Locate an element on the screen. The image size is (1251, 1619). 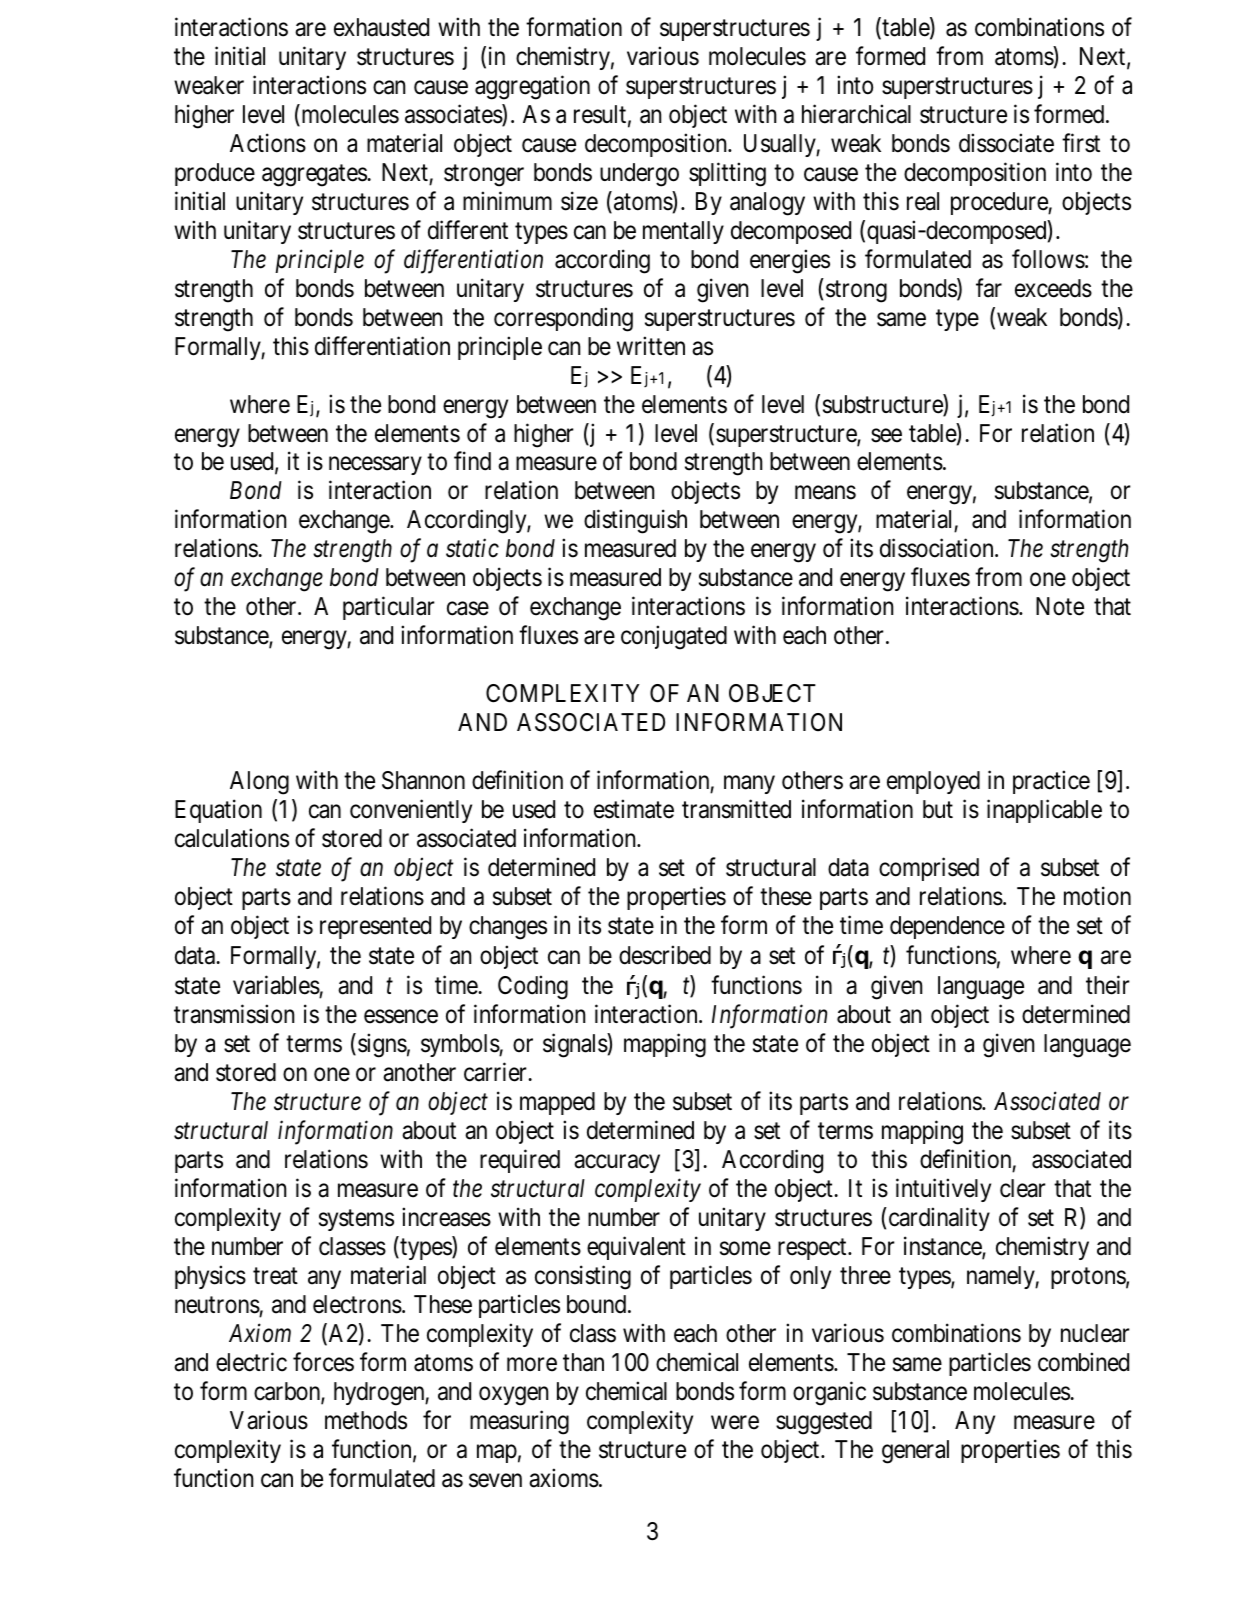
intuitively is located at coordinates (943, 1190).
